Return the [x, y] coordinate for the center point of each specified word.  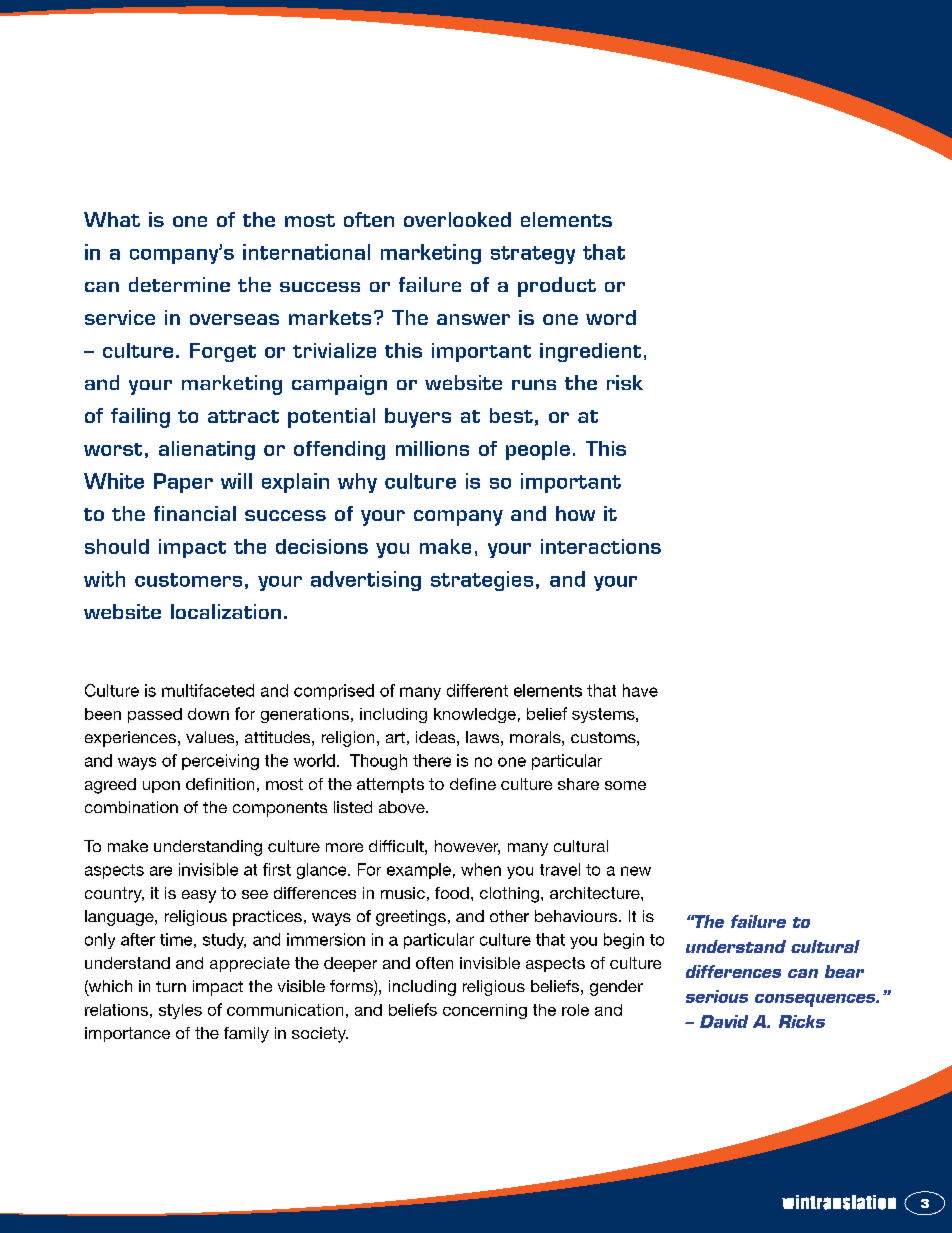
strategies [482, 581]
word [611, 317]
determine [179, 284]
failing [140, 418]
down [208, 714]
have [640, 690]
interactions [601, 546]
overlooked [457, 219]
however [467, 847]
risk [625, 382]
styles [180, 1011]
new [636, 871]
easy [199, 896]
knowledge [475, 715]
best [511, 415]
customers [188, 580]
